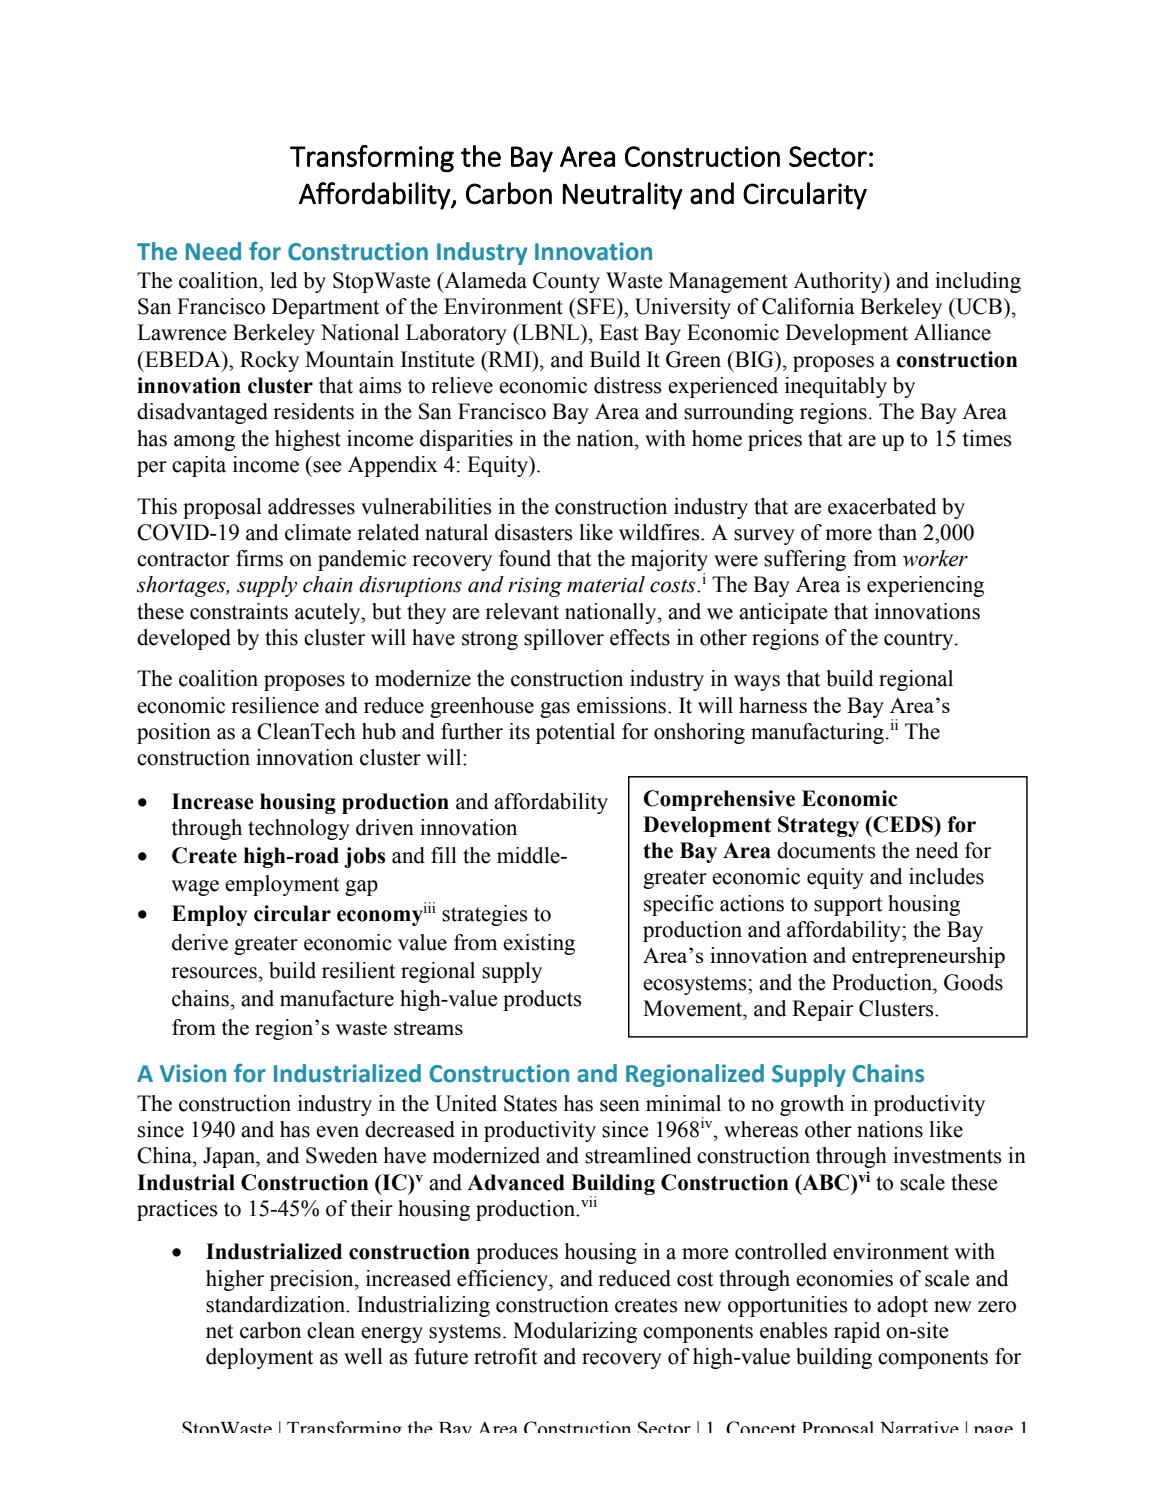 The height and width of the page is (1509, 1166). Describe the element at coordinates (928, 957) in the page. I see `entrepreneurship` at that location.
